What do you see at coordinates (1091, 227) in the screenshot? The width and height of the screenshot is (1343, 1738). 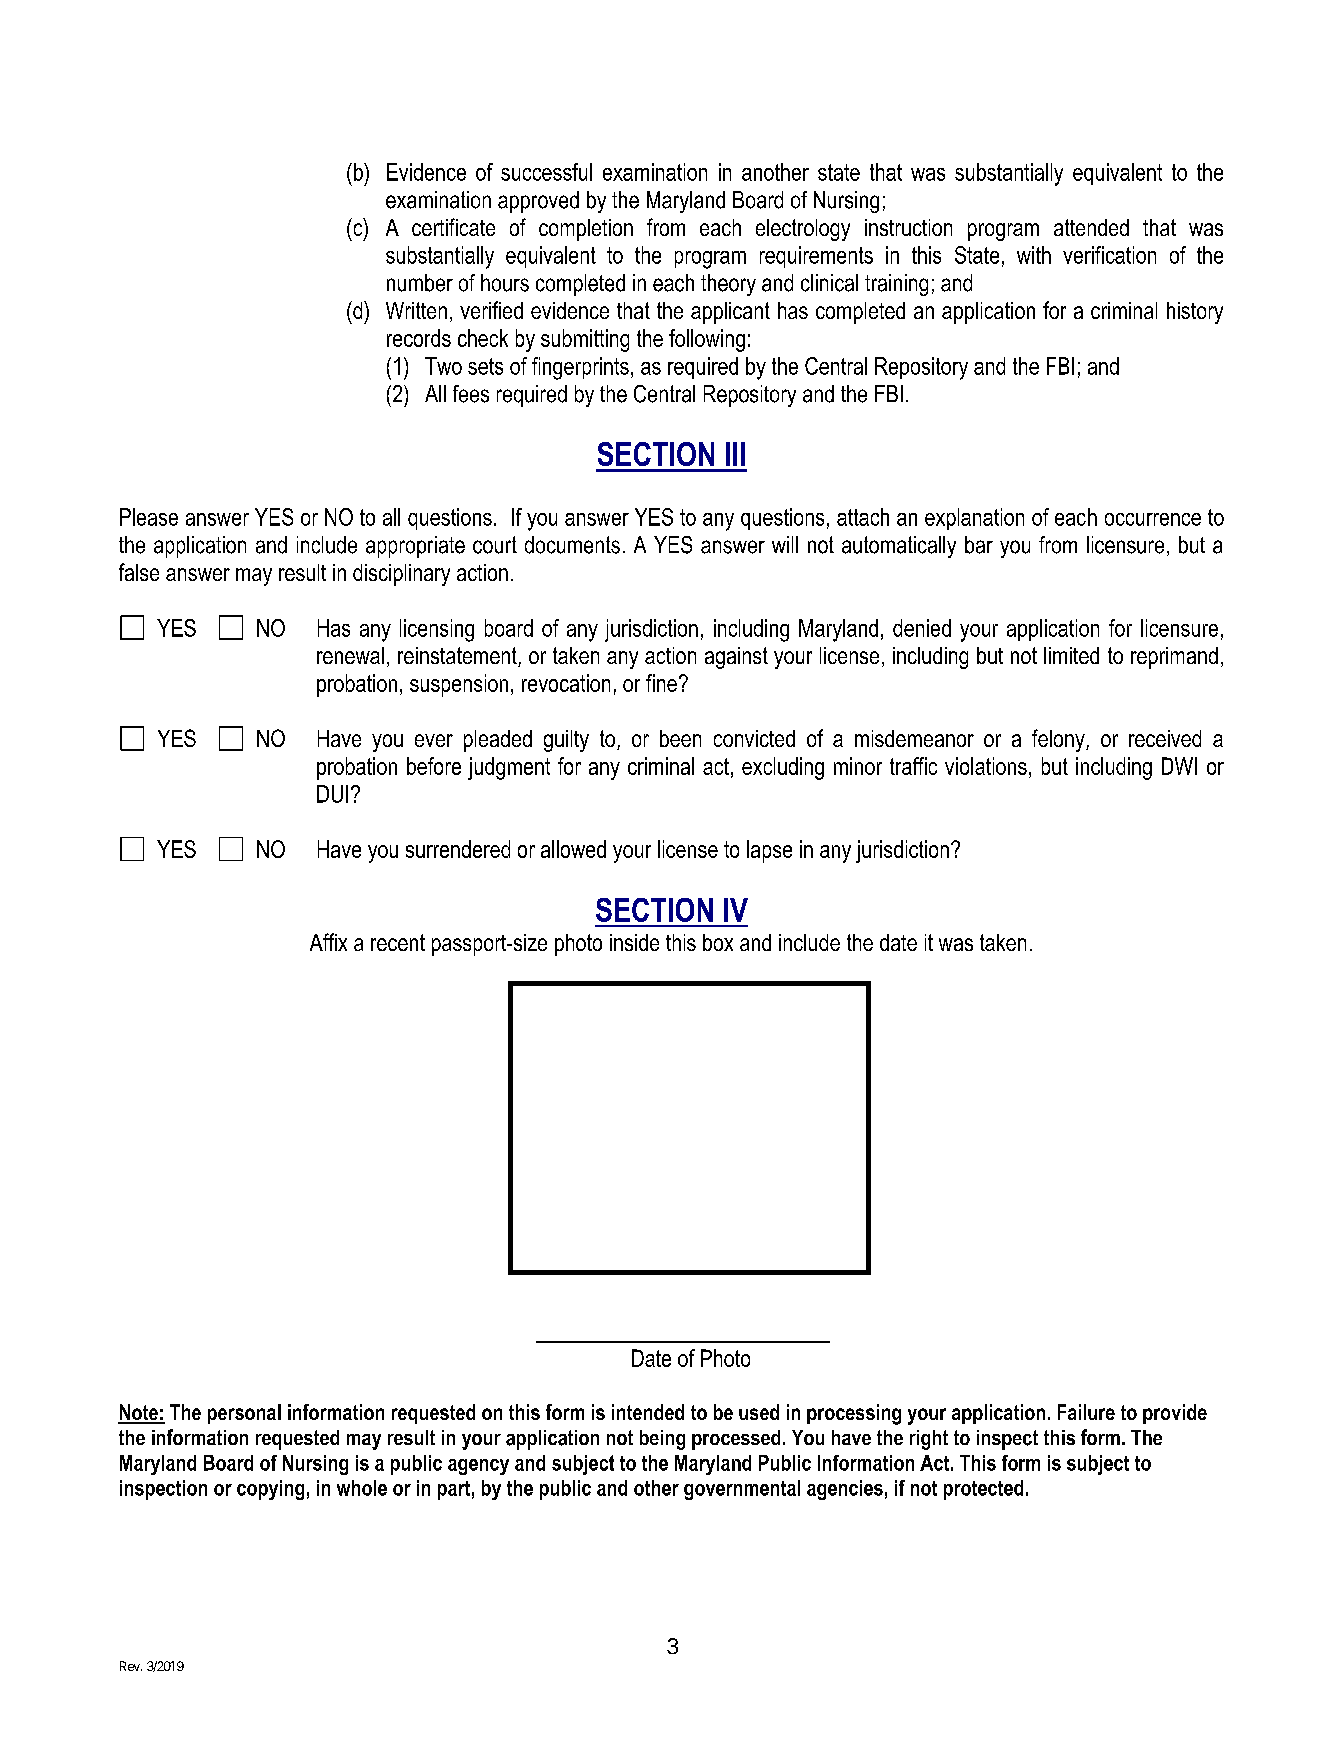 I see `attended` at bounding box center [1091, 227].
